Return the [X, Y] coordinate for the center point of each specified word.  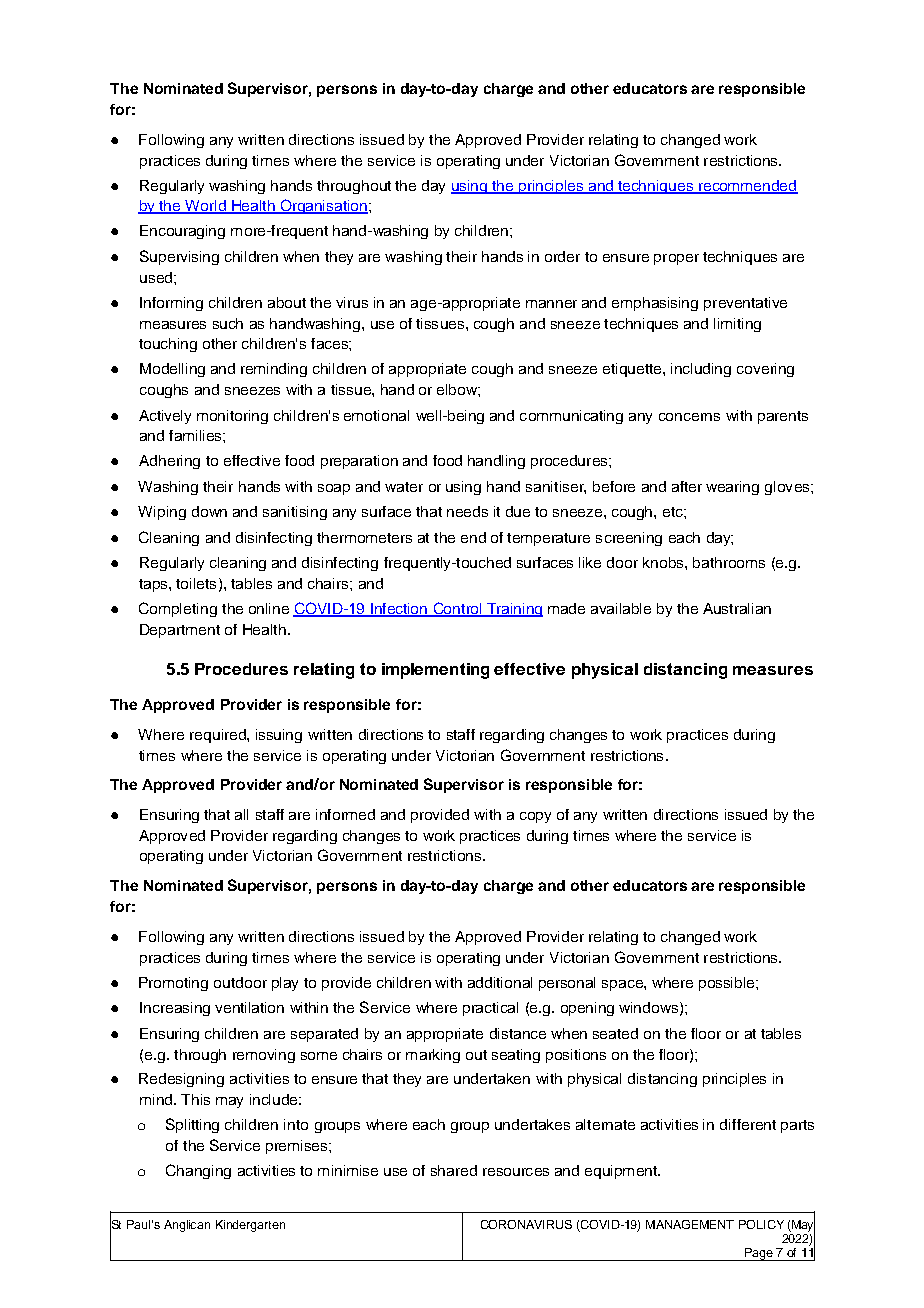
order [562, 256]
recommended [747, 187]
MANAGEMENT [690, 1224]
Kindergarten [250, 1226]
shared [454, 1170]
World [205, 207]
